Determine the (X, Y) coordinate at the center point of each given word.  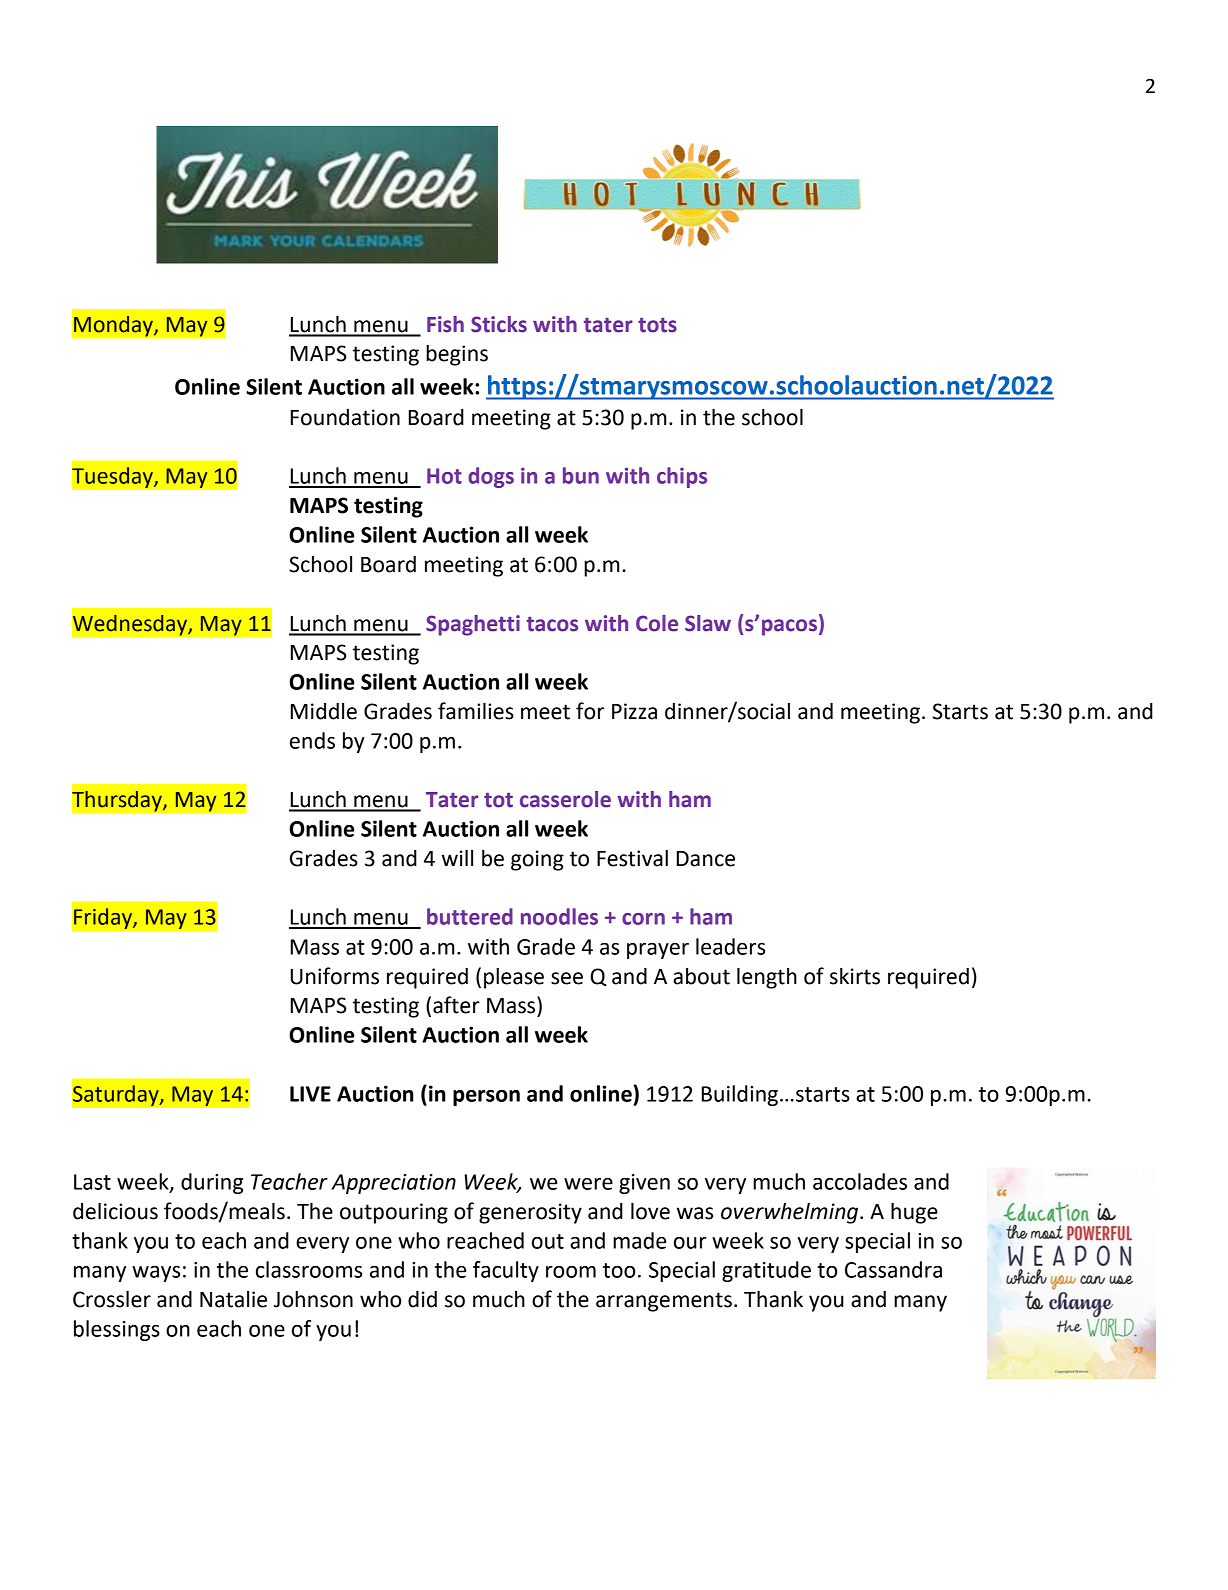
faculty (506, 1271)
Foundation (345, 417)
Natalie (233, 1299)
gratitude (766, 1271)
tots (657, 325)
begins (457, 355)
